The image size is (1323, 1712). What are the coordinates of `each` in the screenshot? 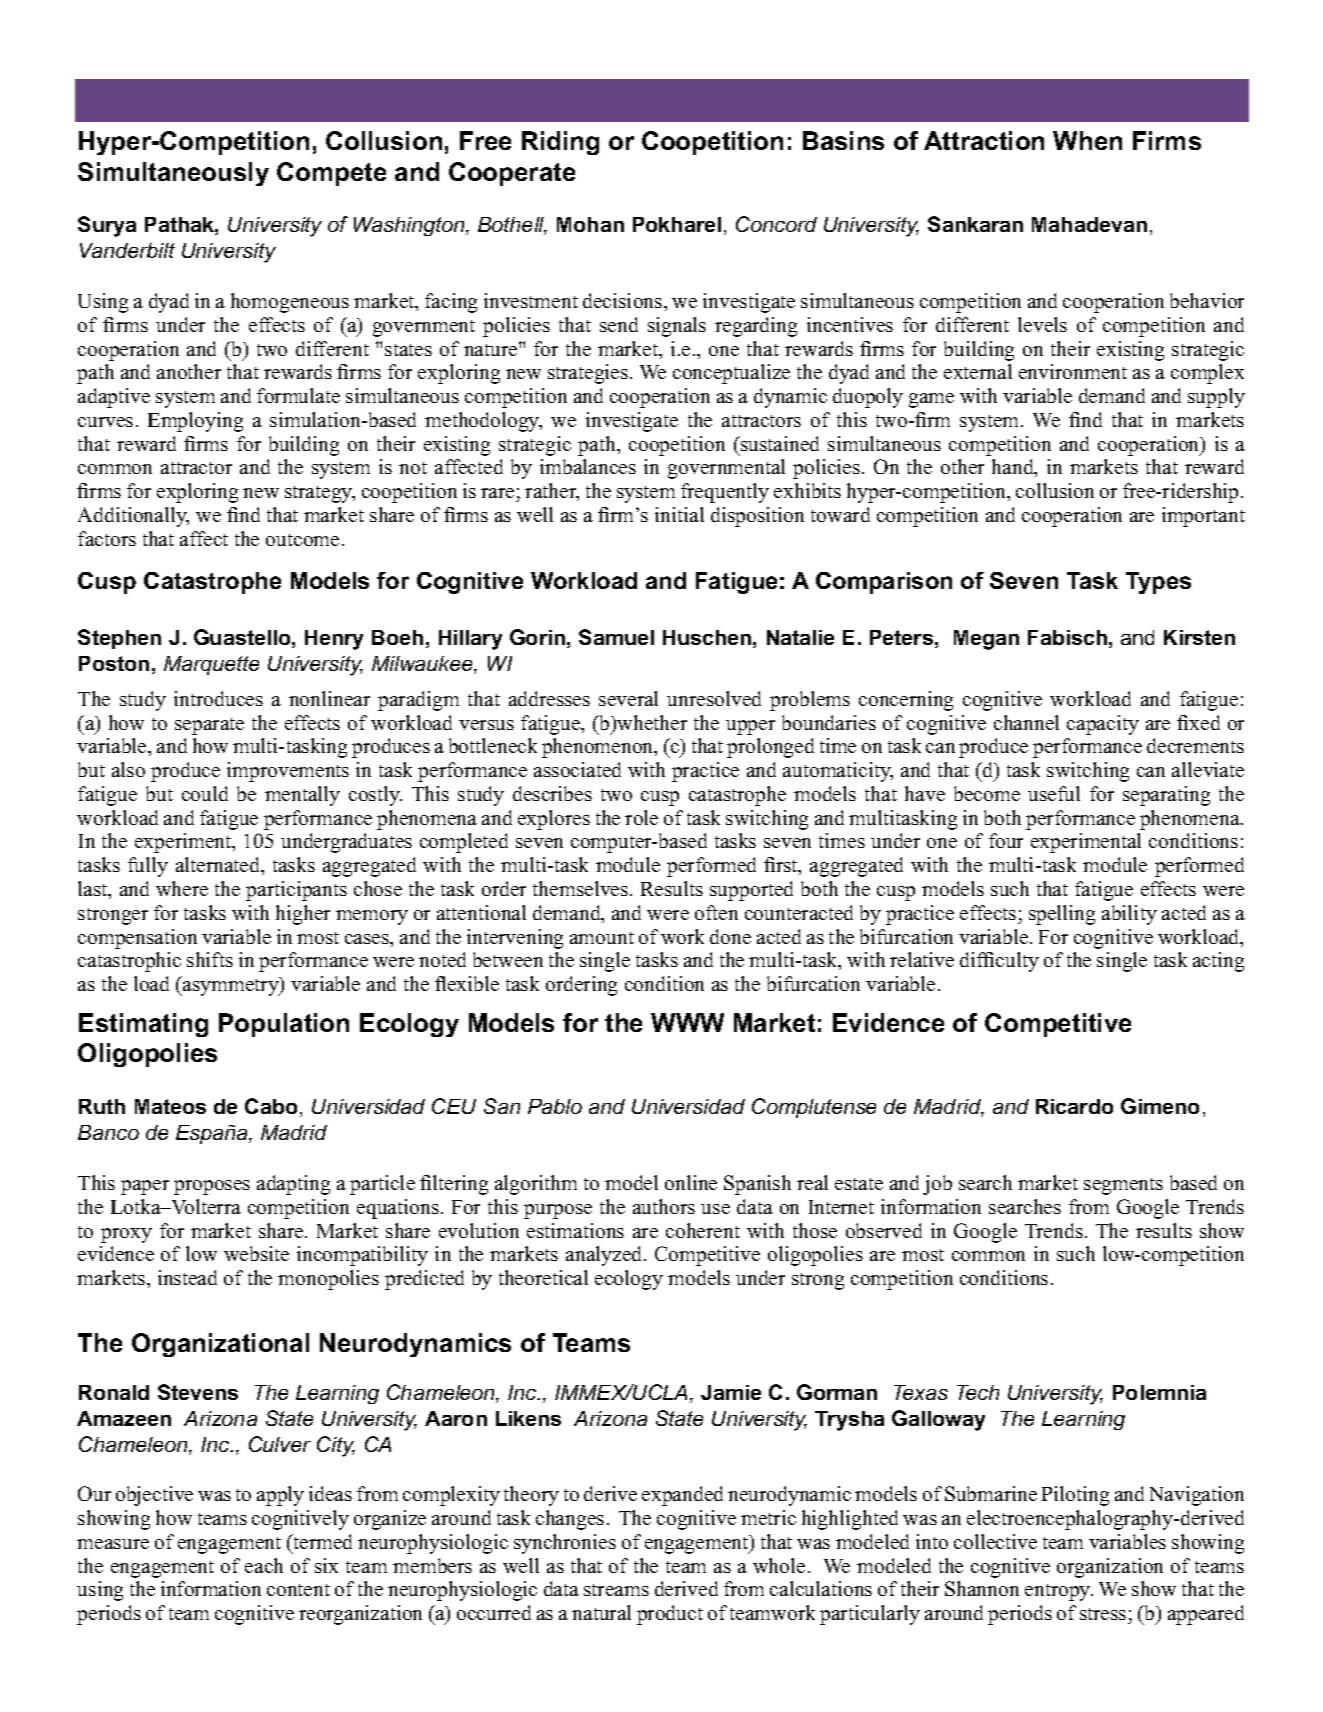 It's located at (264, 1565).
